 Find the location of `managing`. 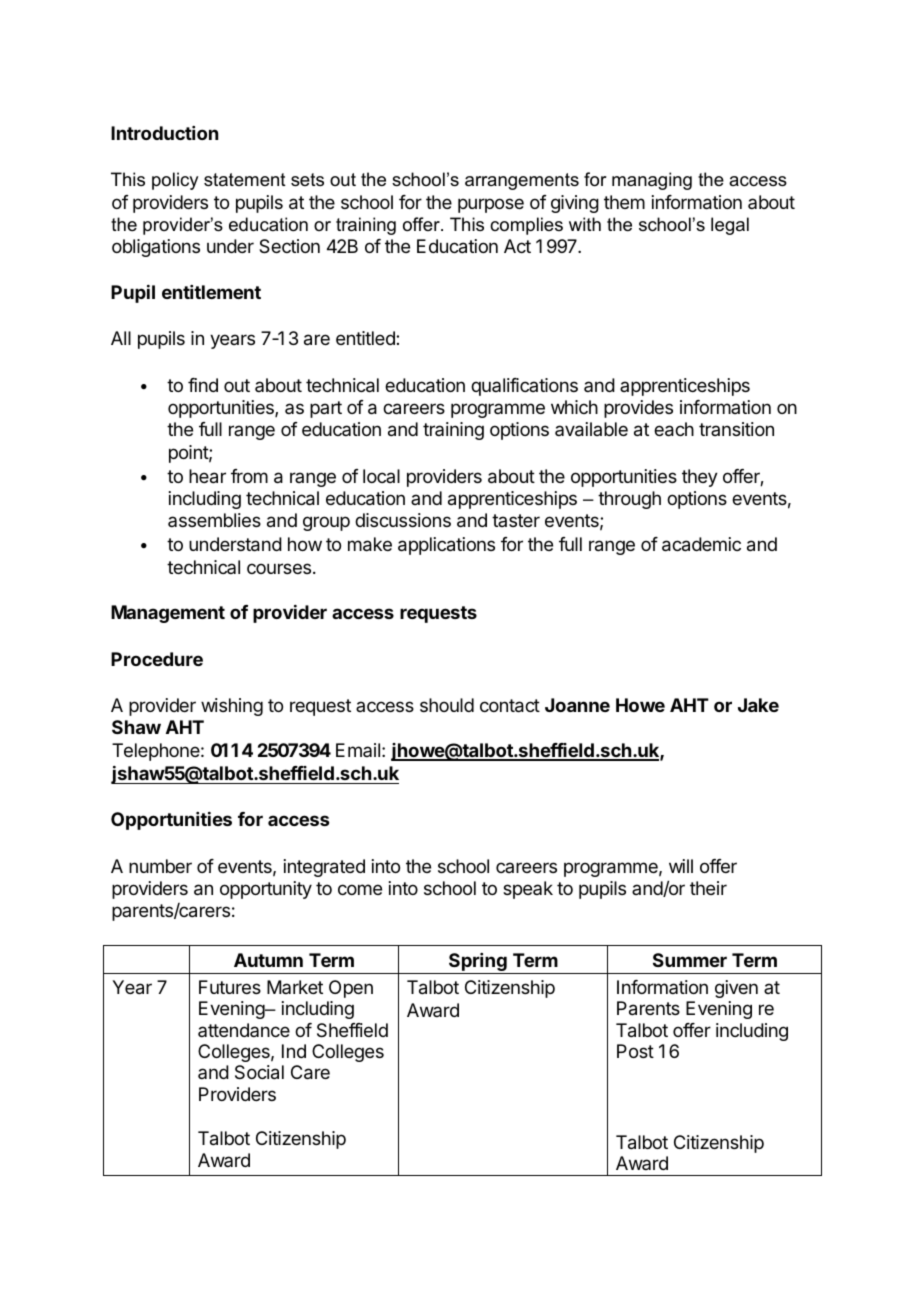

managing is located at coordinates (652, 181).
